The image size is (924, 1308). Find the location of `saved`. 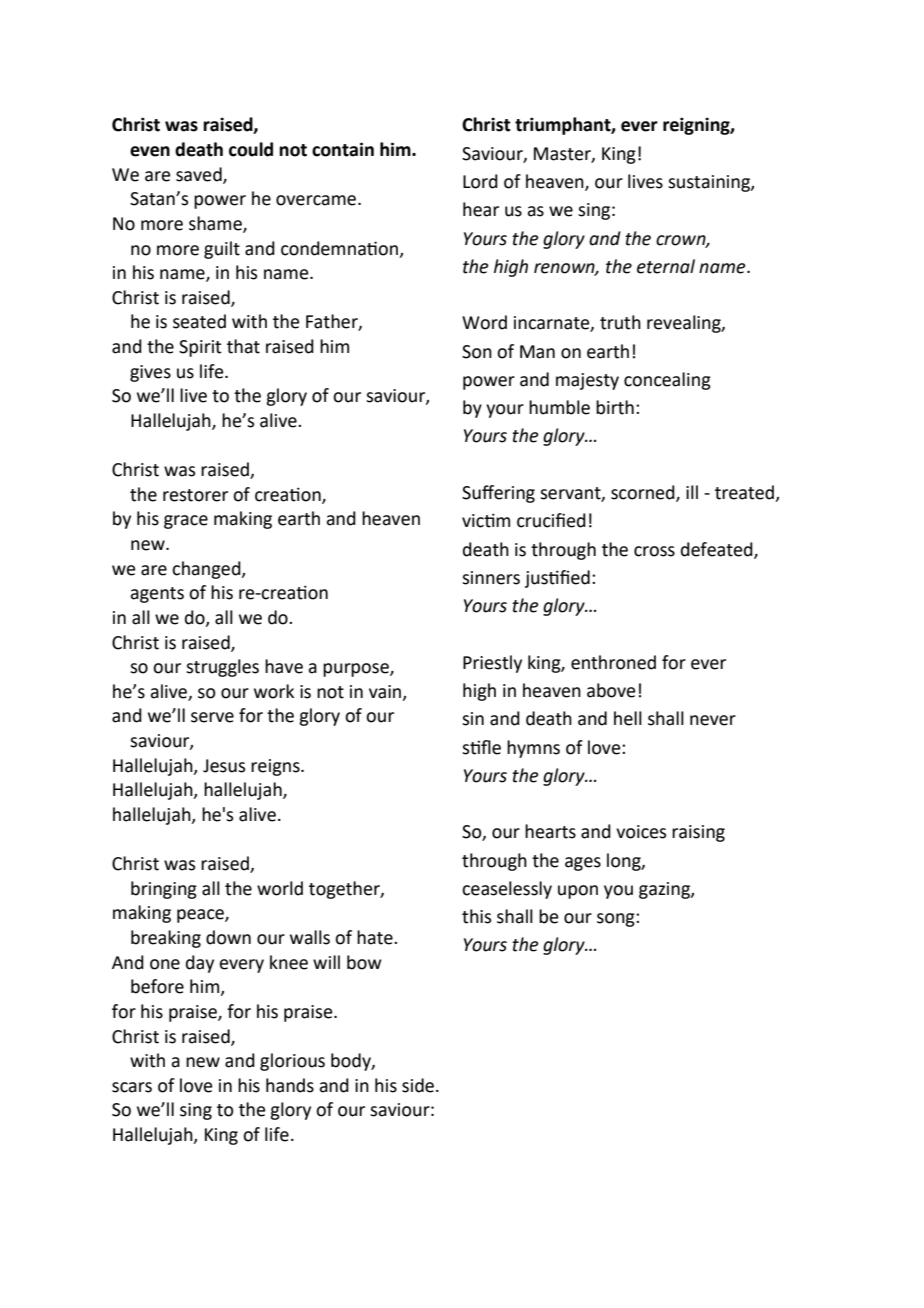

saved is located at coordinates (200, 175).
